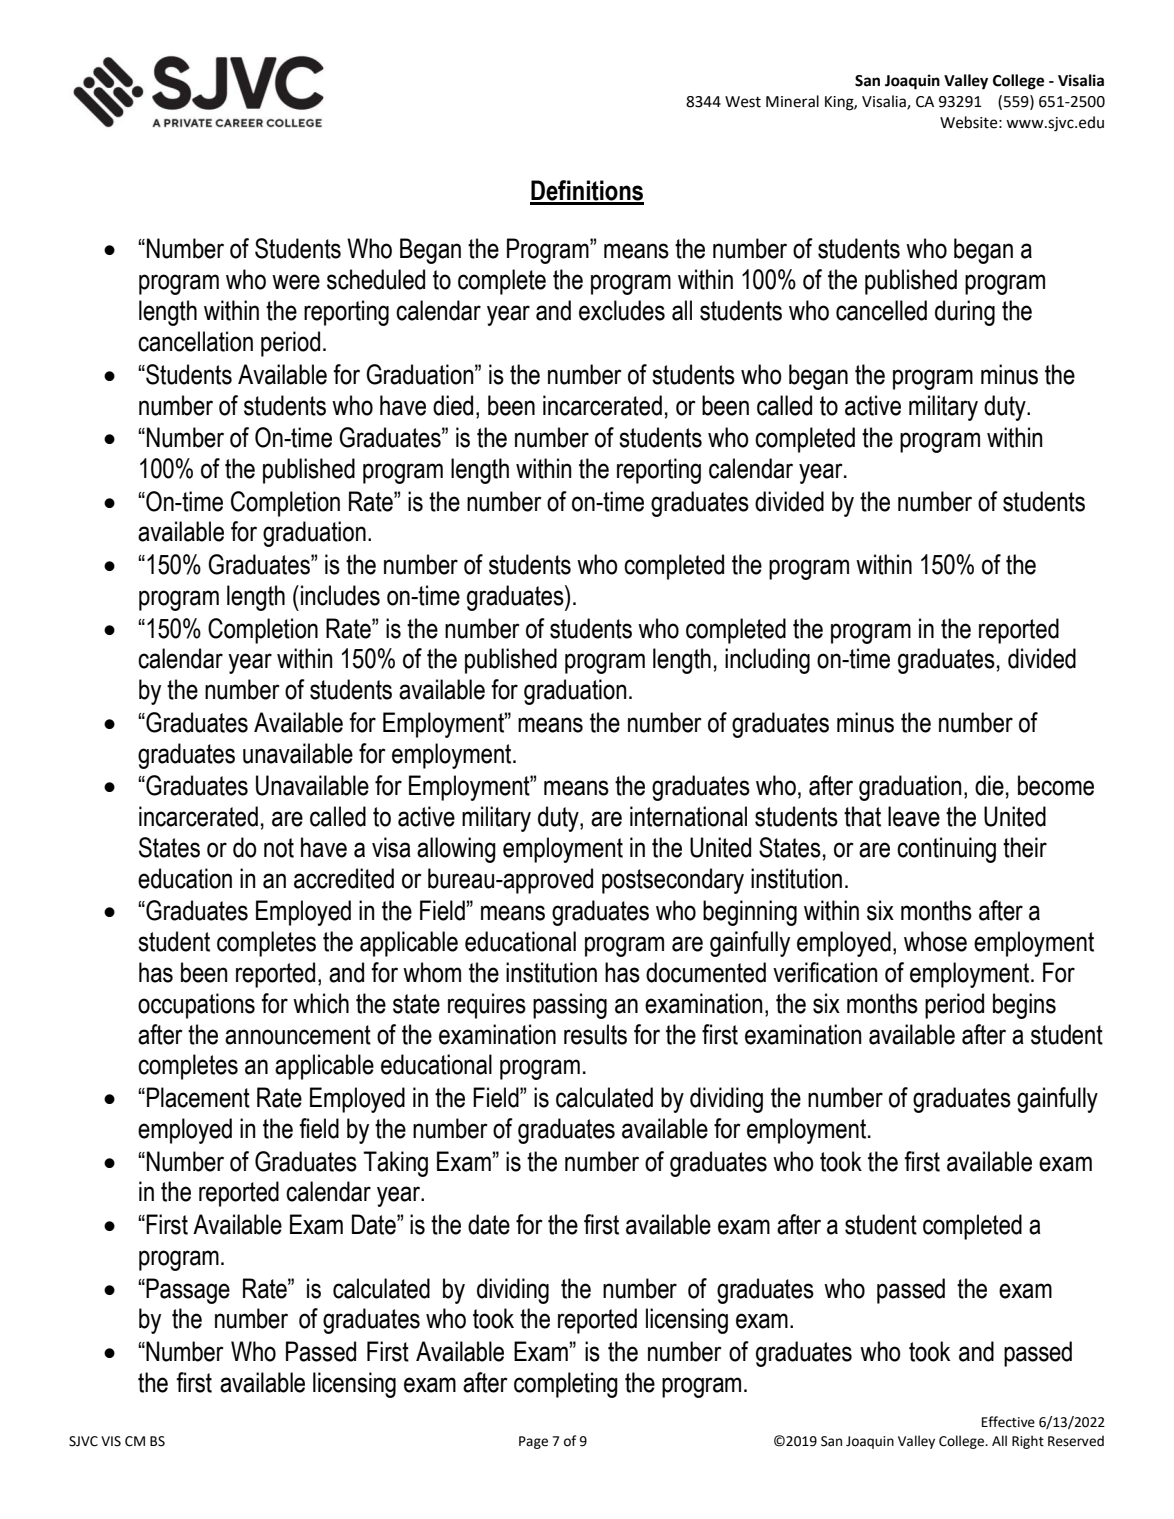 This screenshot has height=1519, width=1174. I want to click on completing, so click(566, 1385).
